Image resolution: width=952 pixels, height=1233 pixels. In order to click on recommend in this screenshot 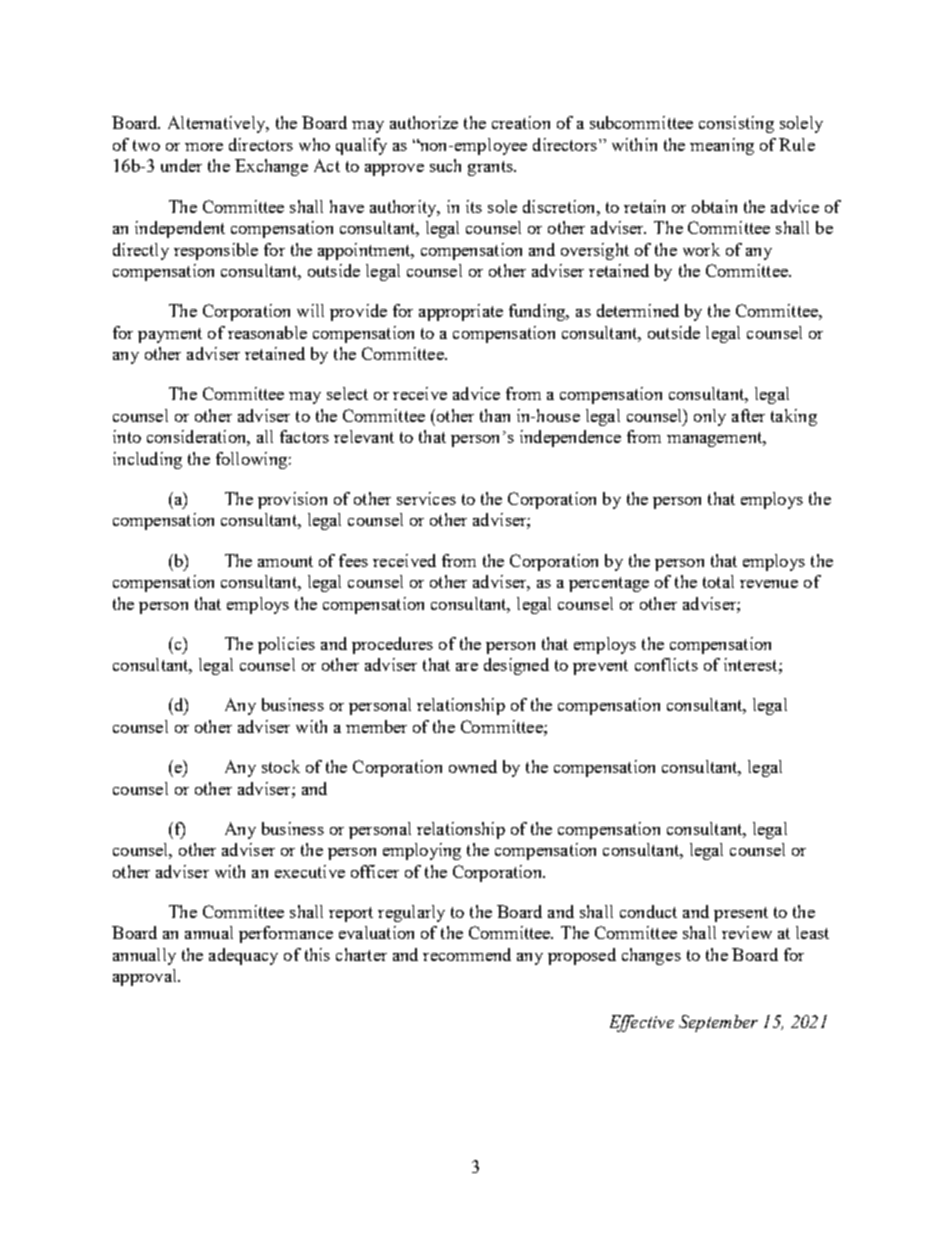, I will do `click(467, 954)`.
